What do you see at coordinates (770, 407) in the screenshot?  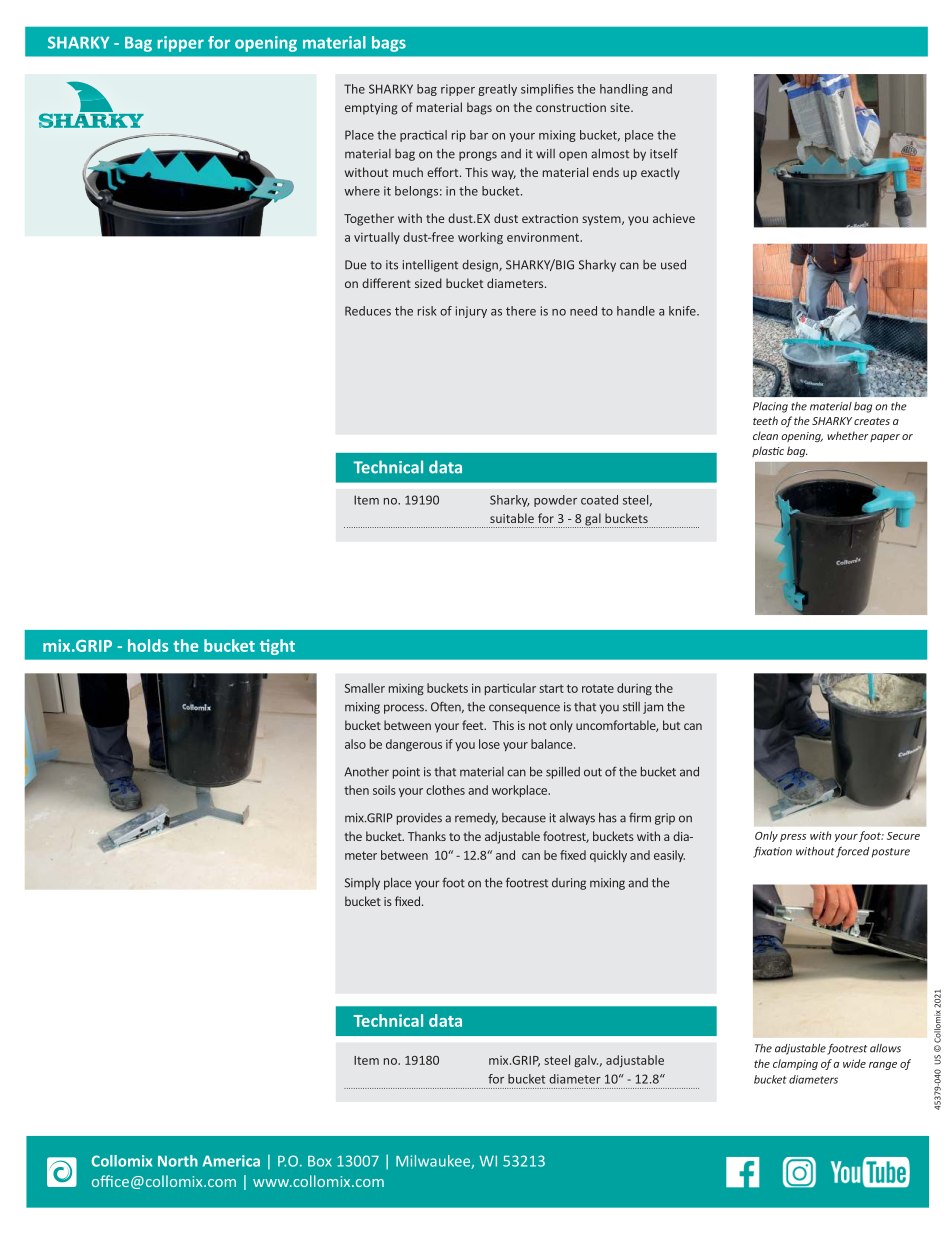 I see `Placing` at bounding box center [770, 407].
